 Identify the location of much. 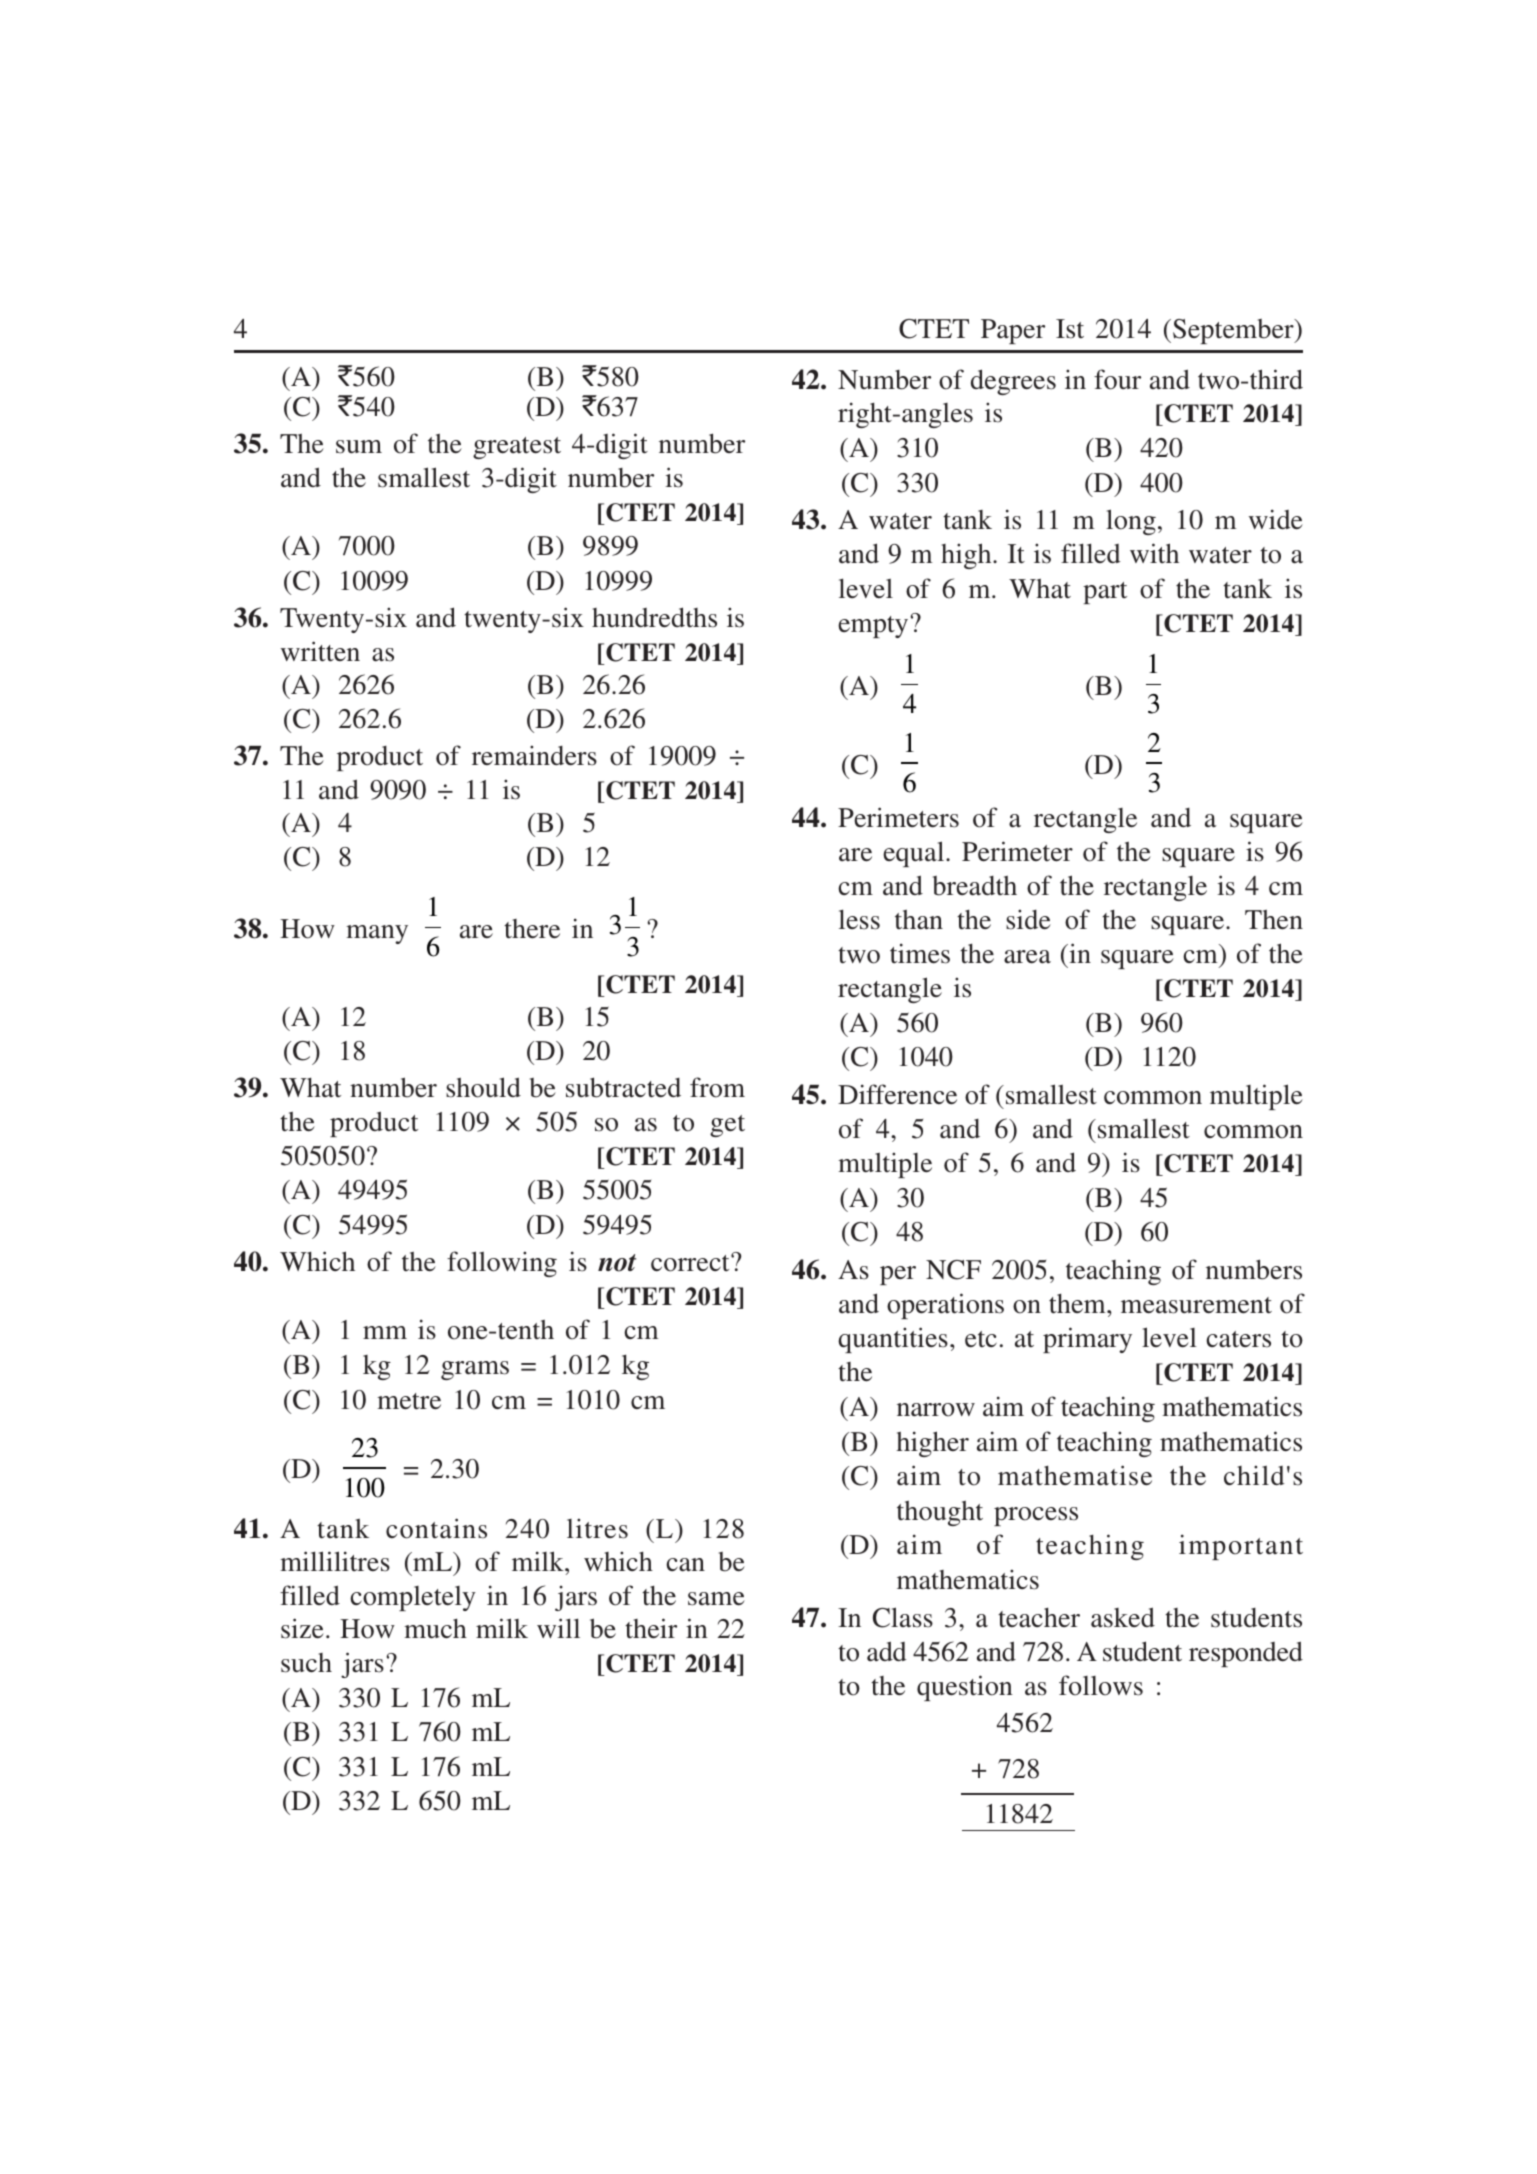
(435, 1629).
